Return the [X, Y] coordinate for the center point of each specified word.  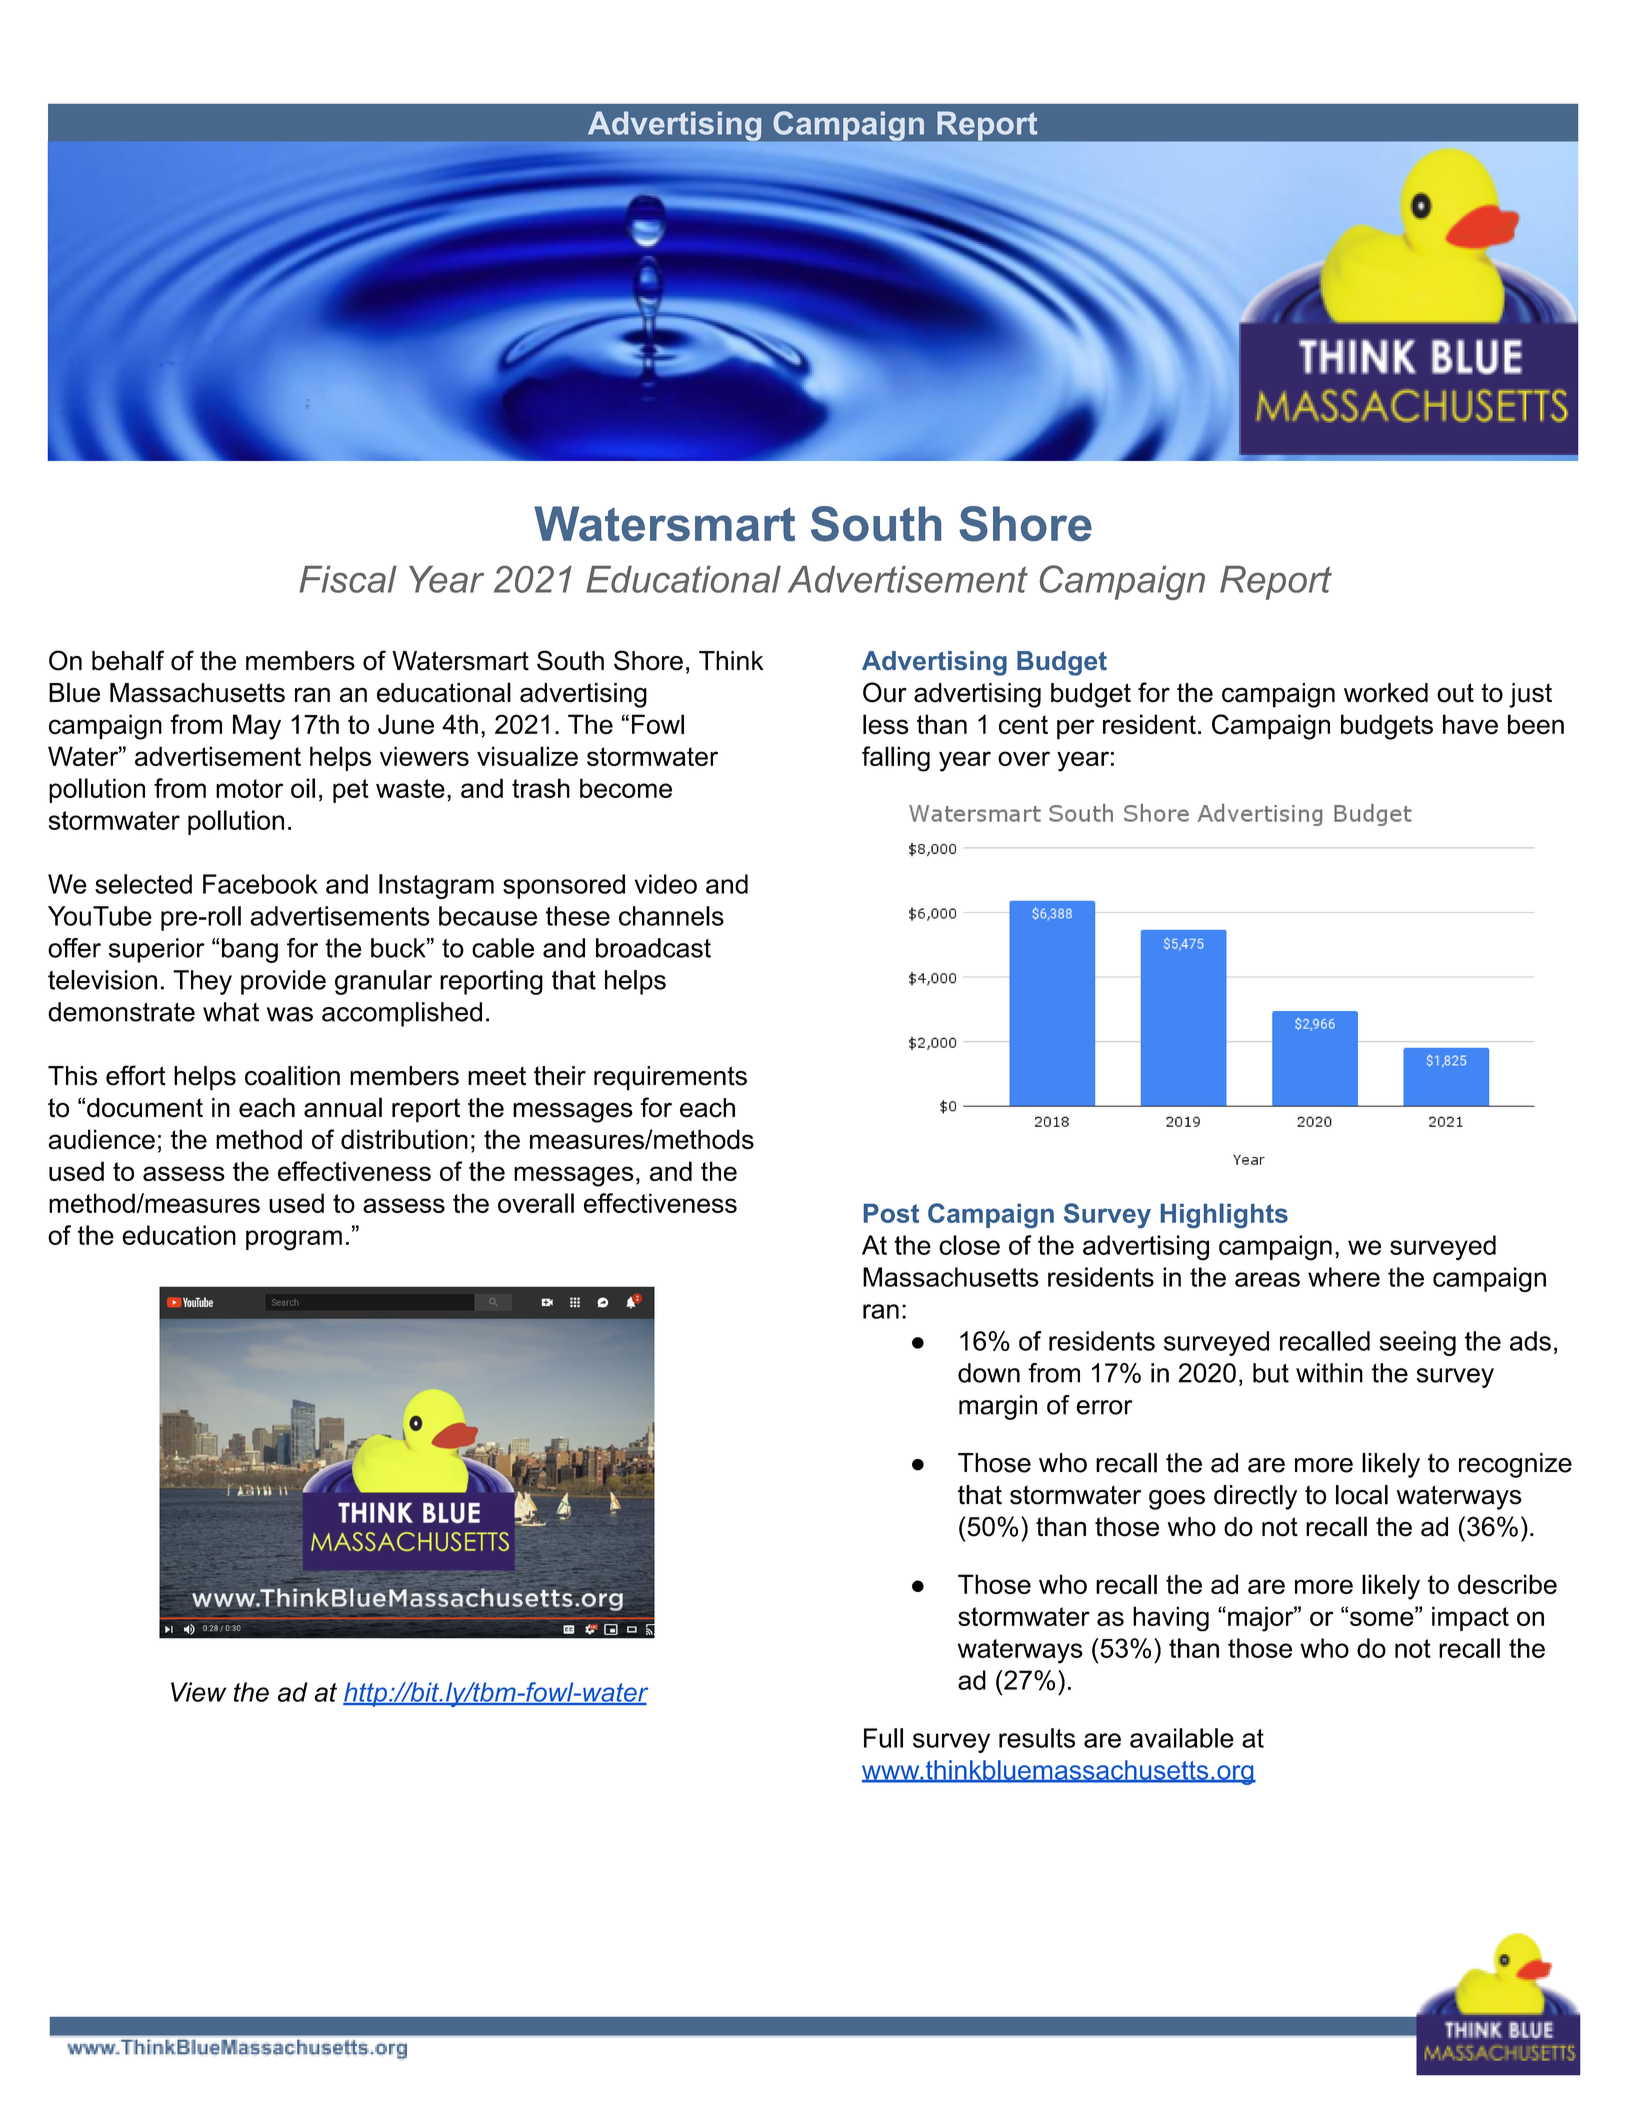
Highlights [1224, 1215]
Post [891, 1213]
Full [883, 1738]
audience [101, 1139]
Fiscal [348, 579]
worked [1386, 693]
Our [885, 692]
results [1037, 1738]
